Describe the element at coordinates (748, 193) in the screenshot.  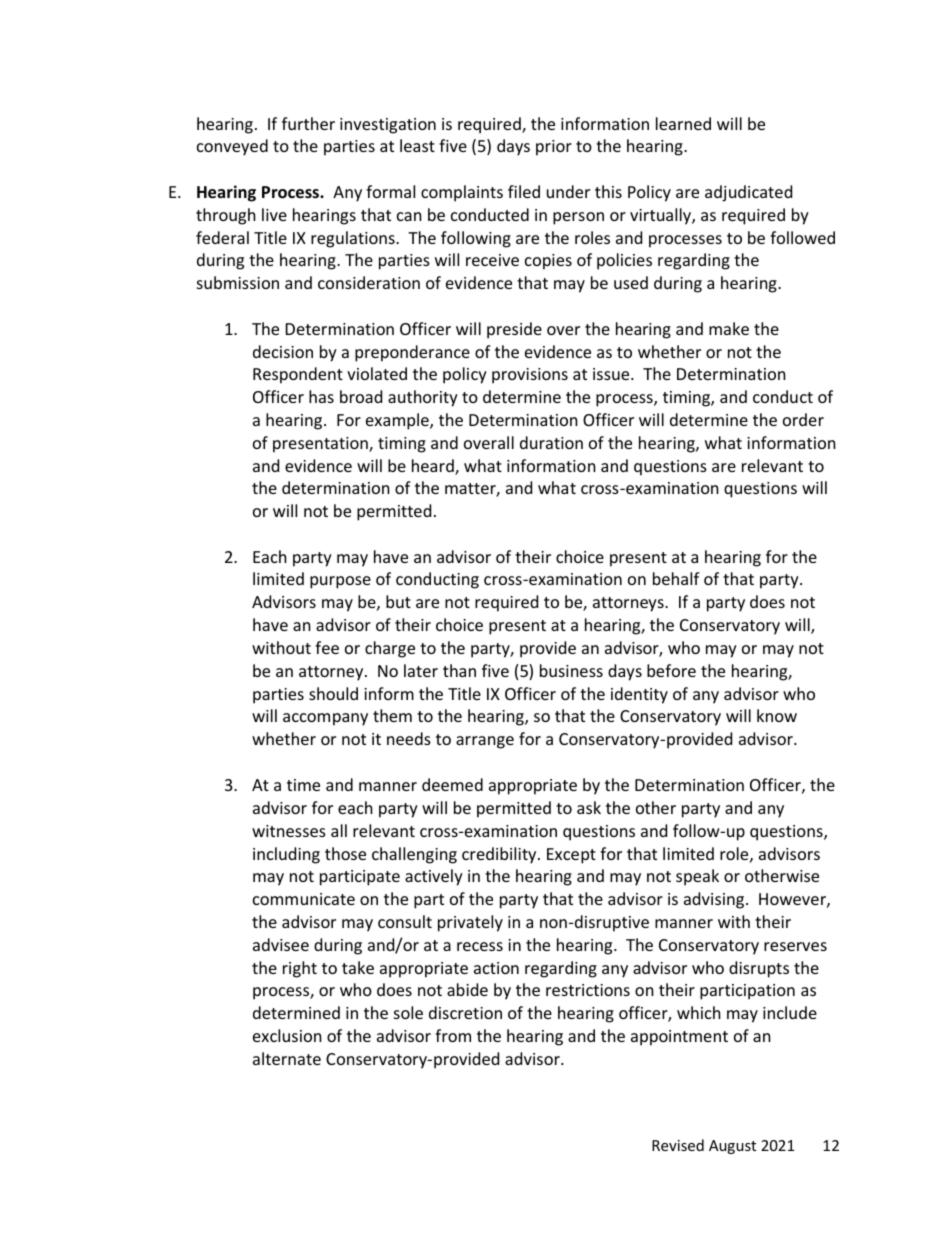
I see `adjudicated` at that location.
